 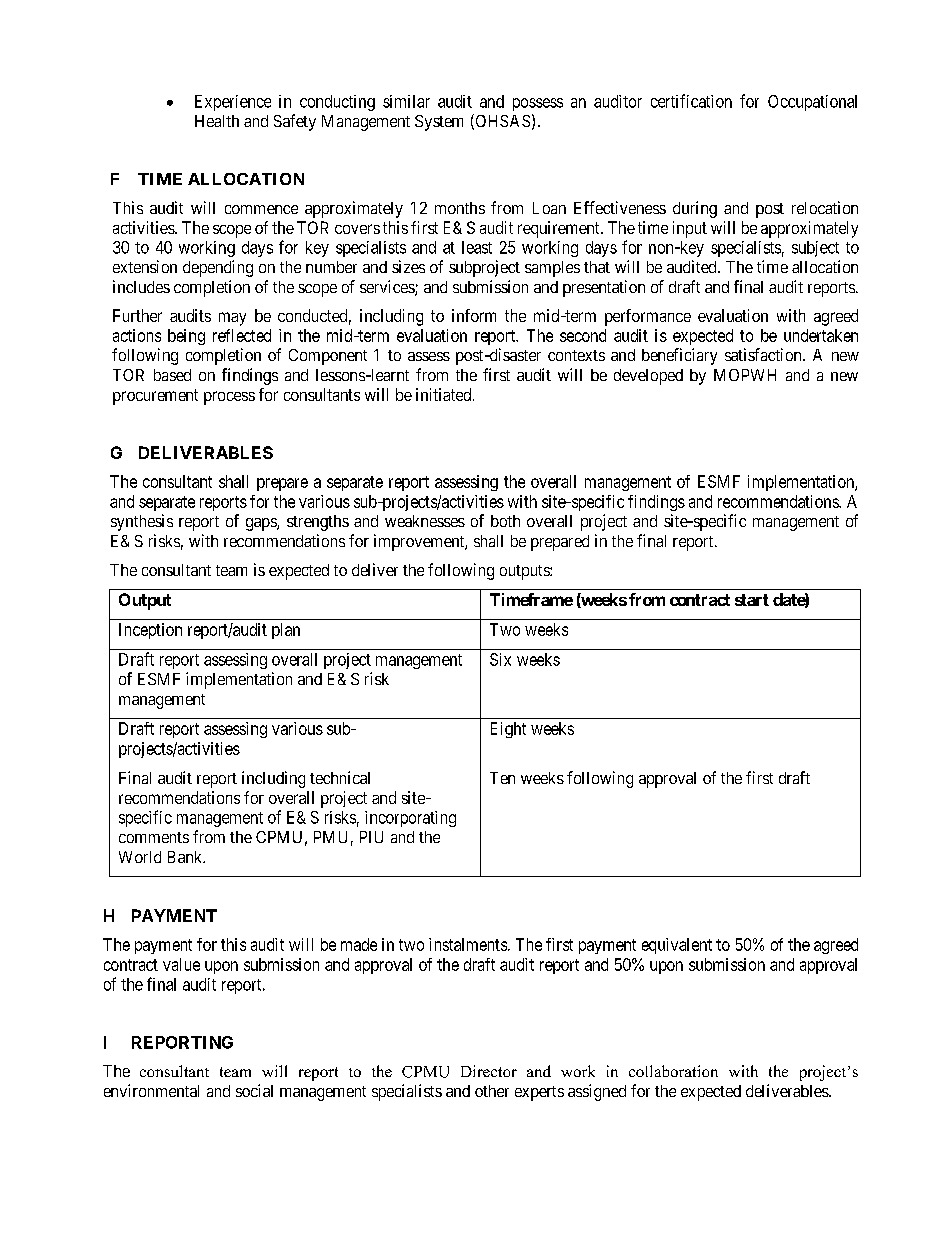 I want to click on social, so click(x=254, y=1090).
